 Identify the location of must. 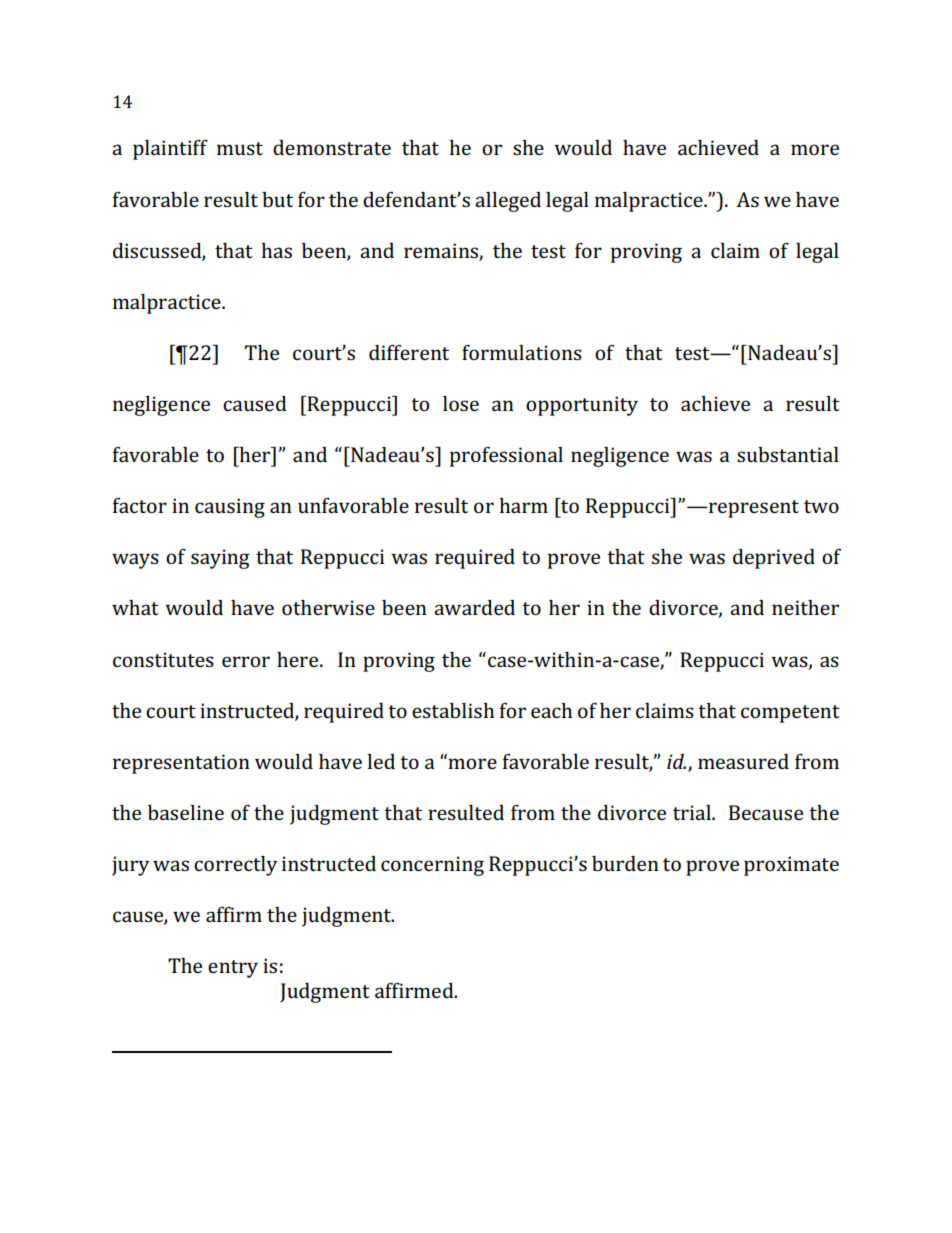
(240, 148).
